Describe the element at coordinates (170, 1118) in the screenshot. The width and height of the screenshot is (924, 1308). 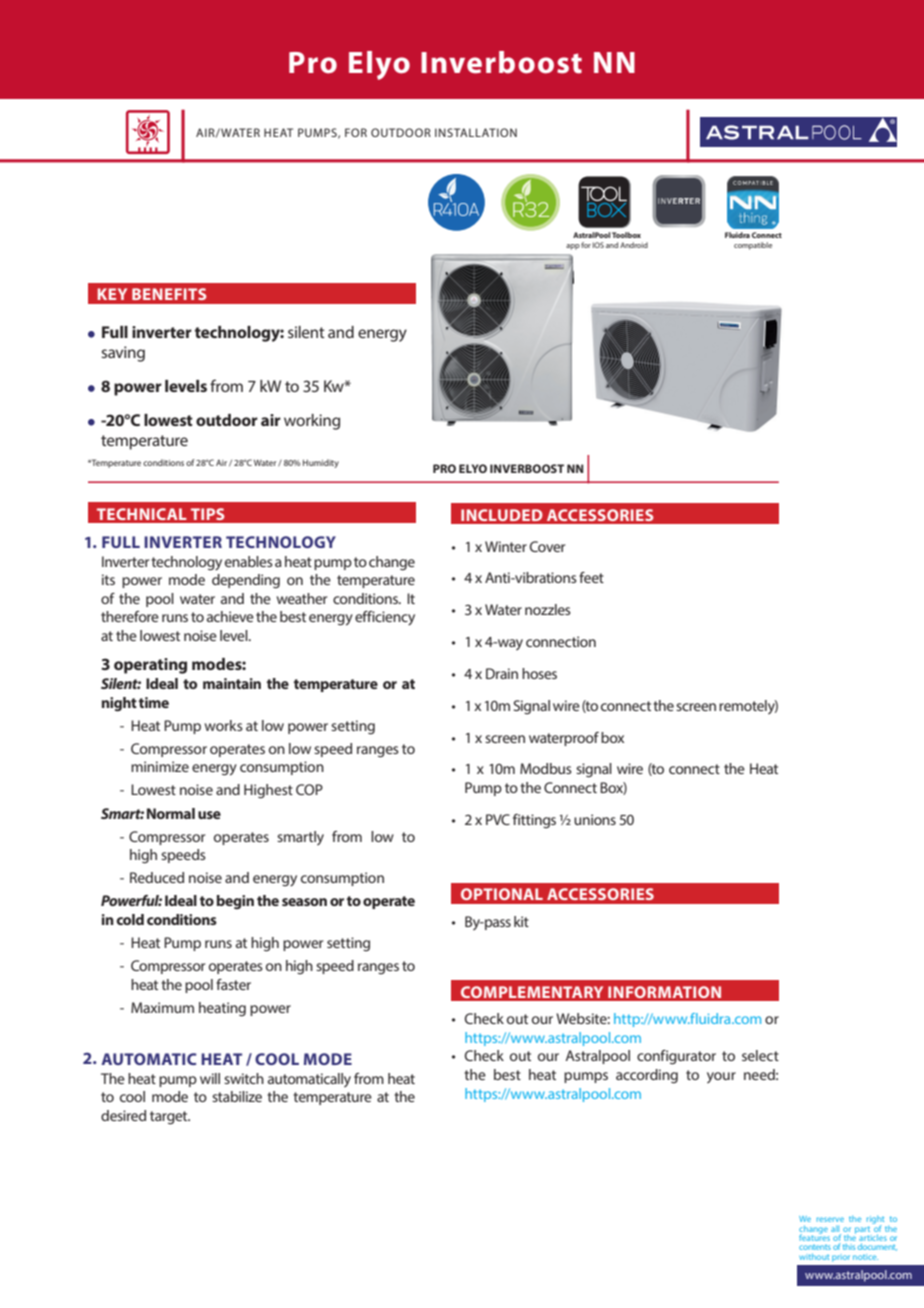
I see `target` at that location.
